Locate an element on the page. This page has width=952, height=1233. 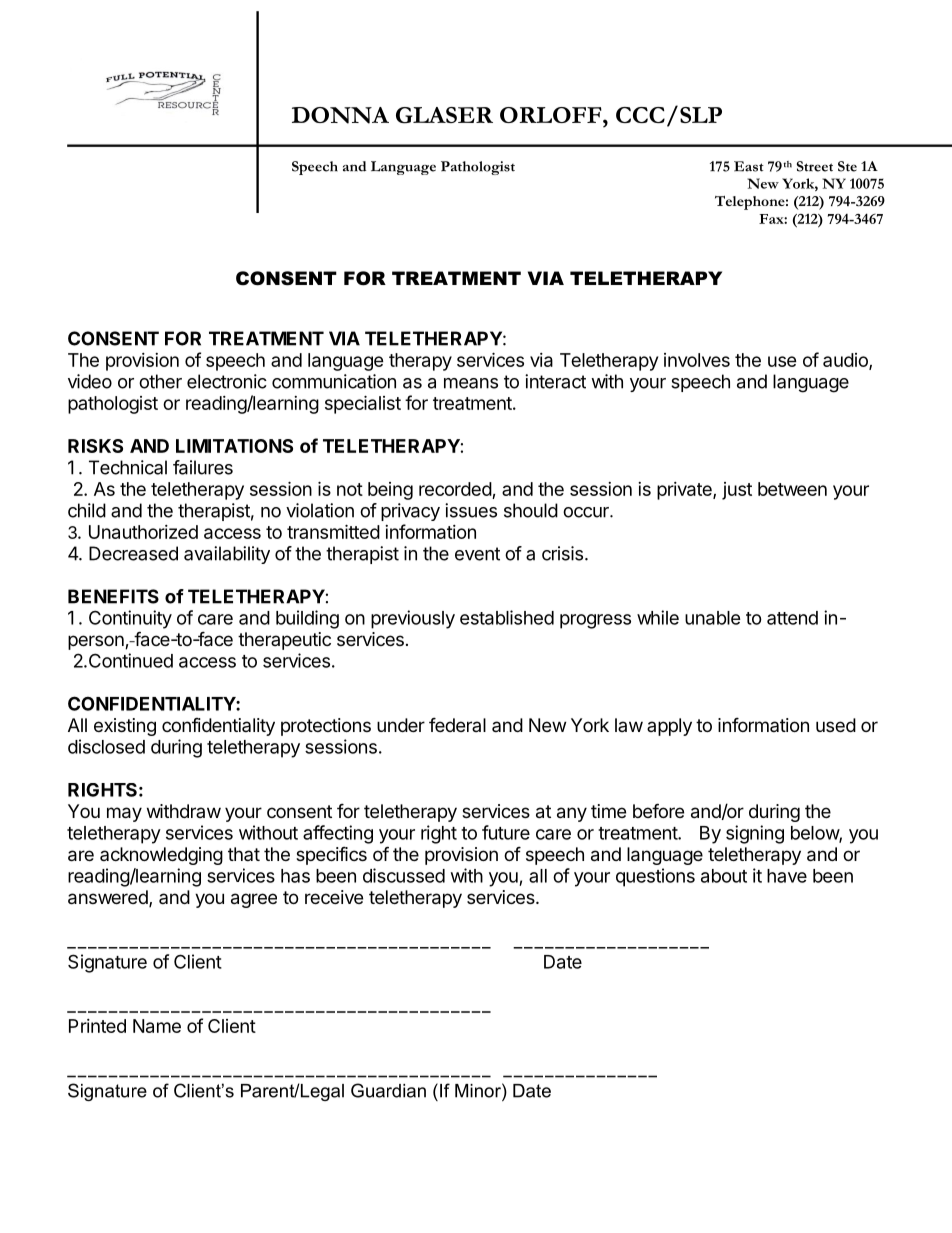
established is located at coordinates (507, 617).
